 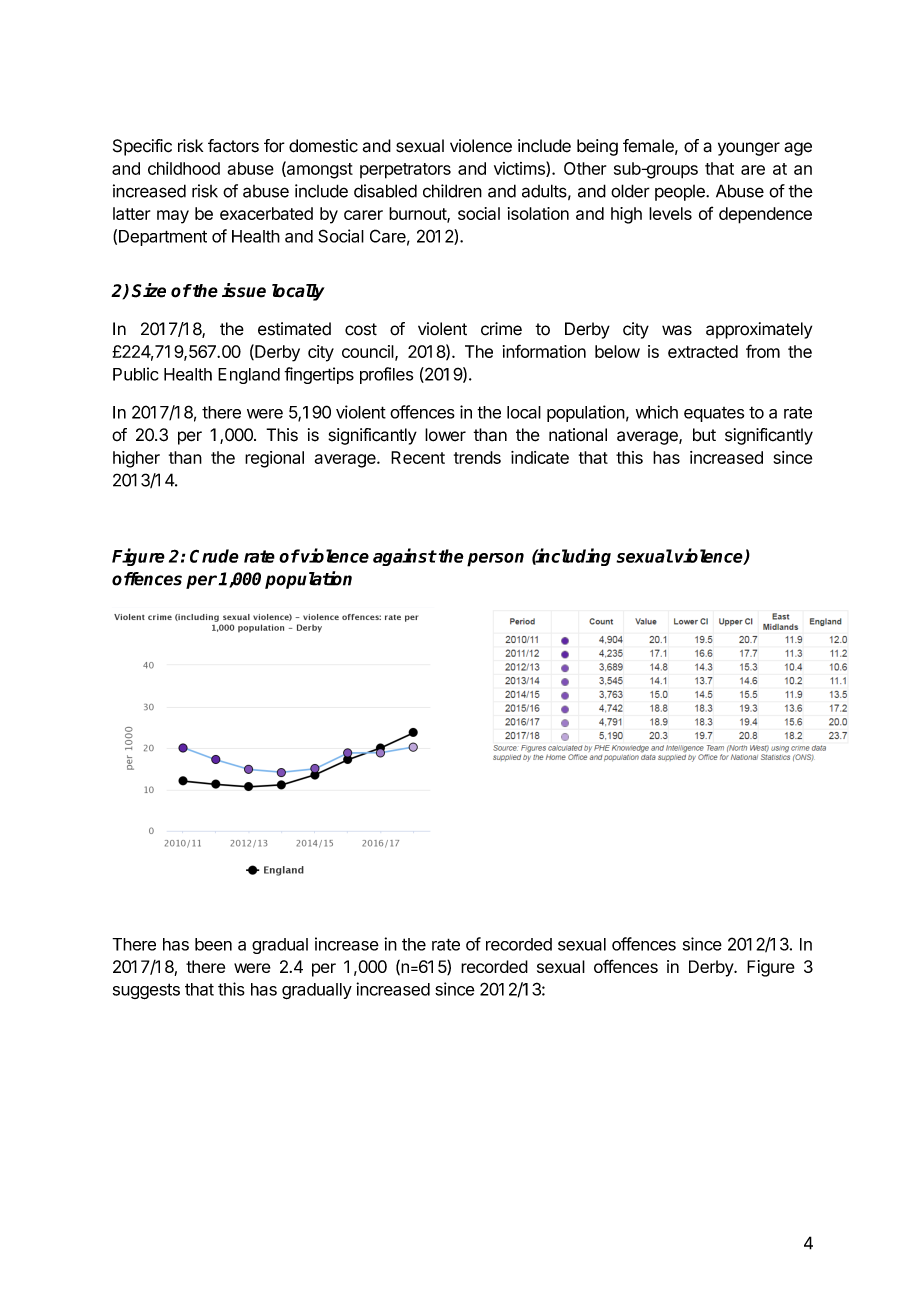 I want to click on children, so click(x=452, y=191).
